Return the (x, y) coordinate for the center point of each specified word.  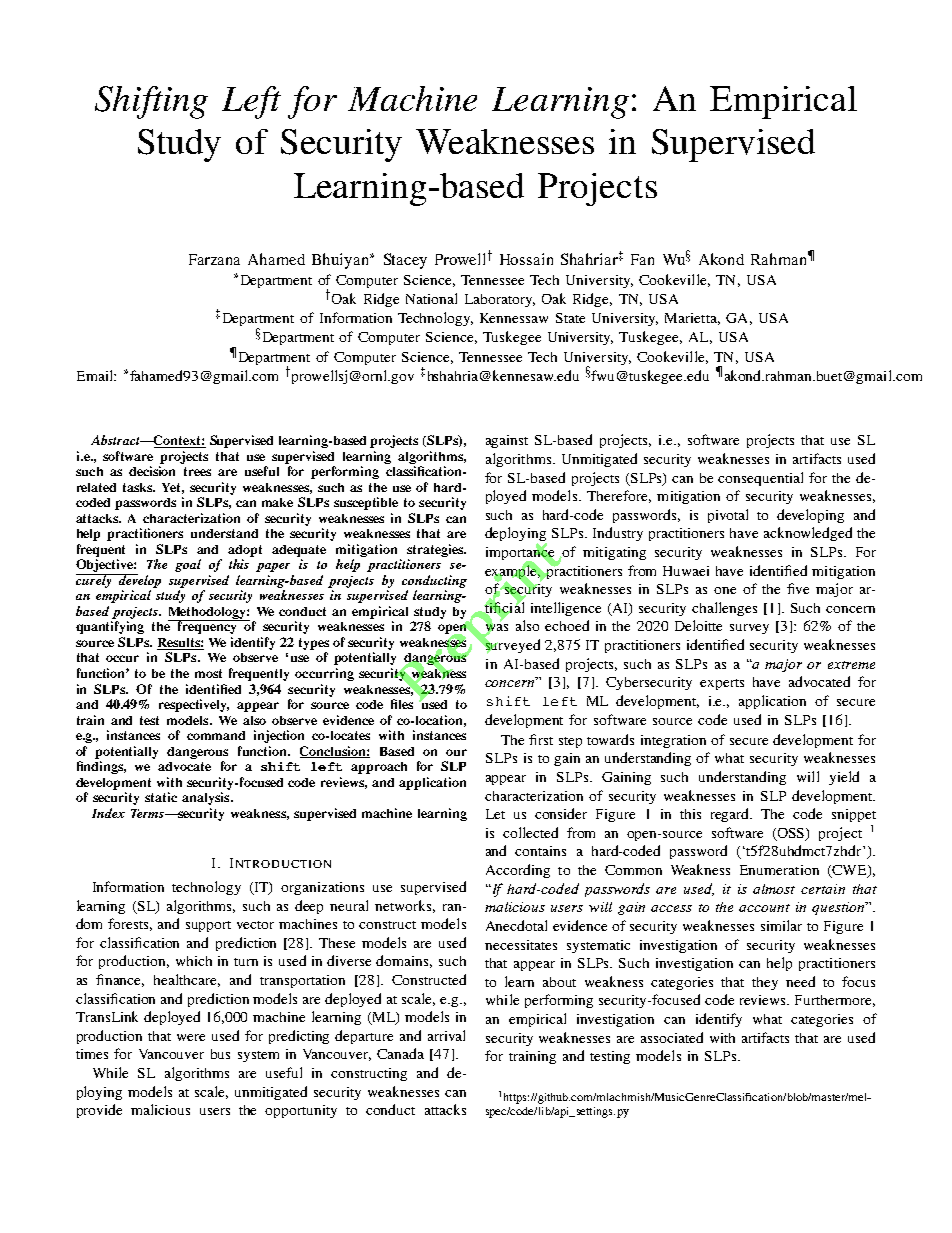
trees (197, 471)
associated (672, 1037)
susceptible (366, 503)
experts (722, 684)
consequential (760, 479)
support (208, 926)
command (216, 735)
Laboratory (500, 300)
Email (96, 375)
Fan (642, 259)
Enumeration (779, 870)
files (402, 704)
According (518, 871)
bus (220, 1054)
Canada (400, 1053)
